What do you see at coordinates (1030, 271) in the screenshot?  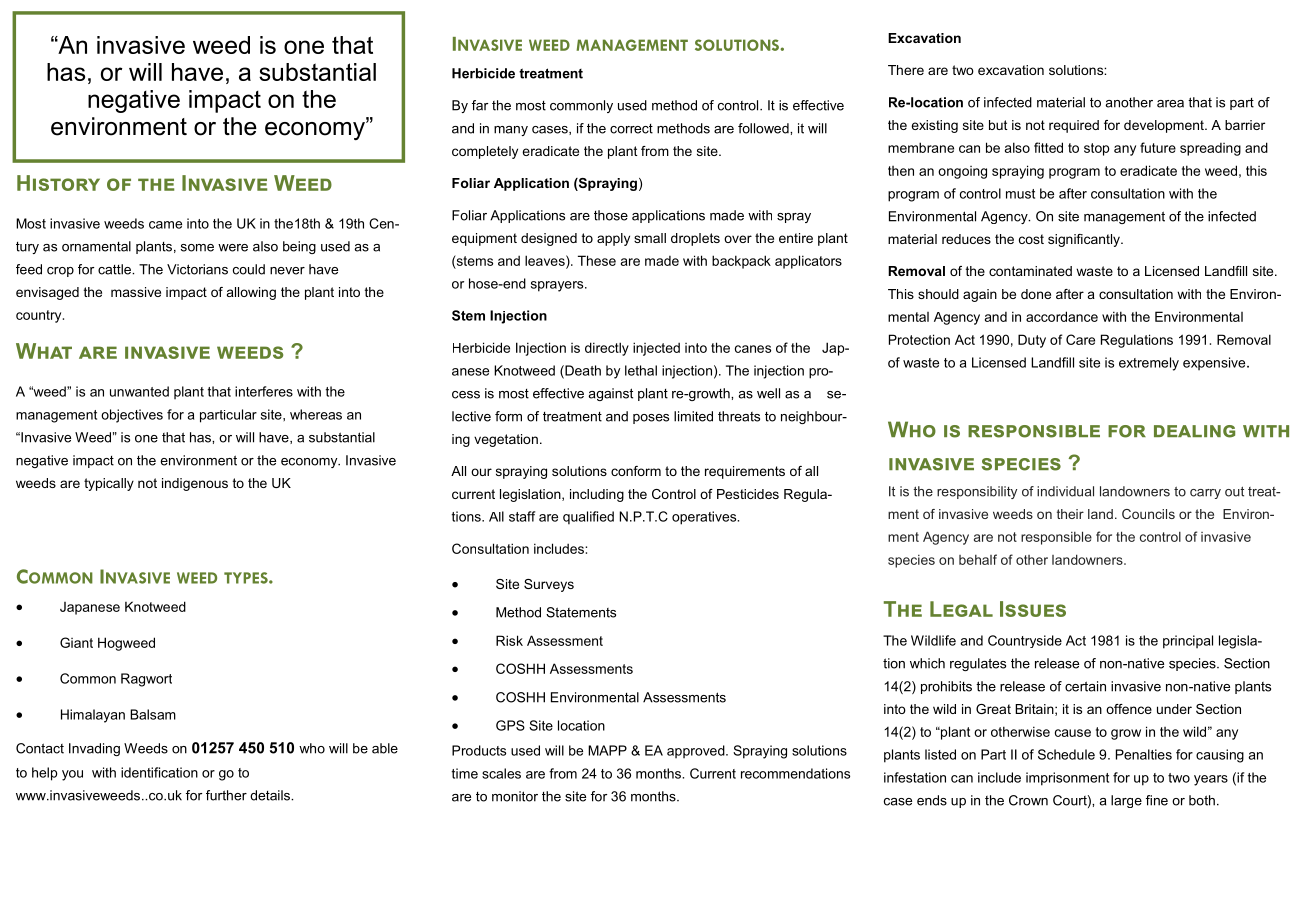 I see `contaminated` at bounding box center [1030, 271].
